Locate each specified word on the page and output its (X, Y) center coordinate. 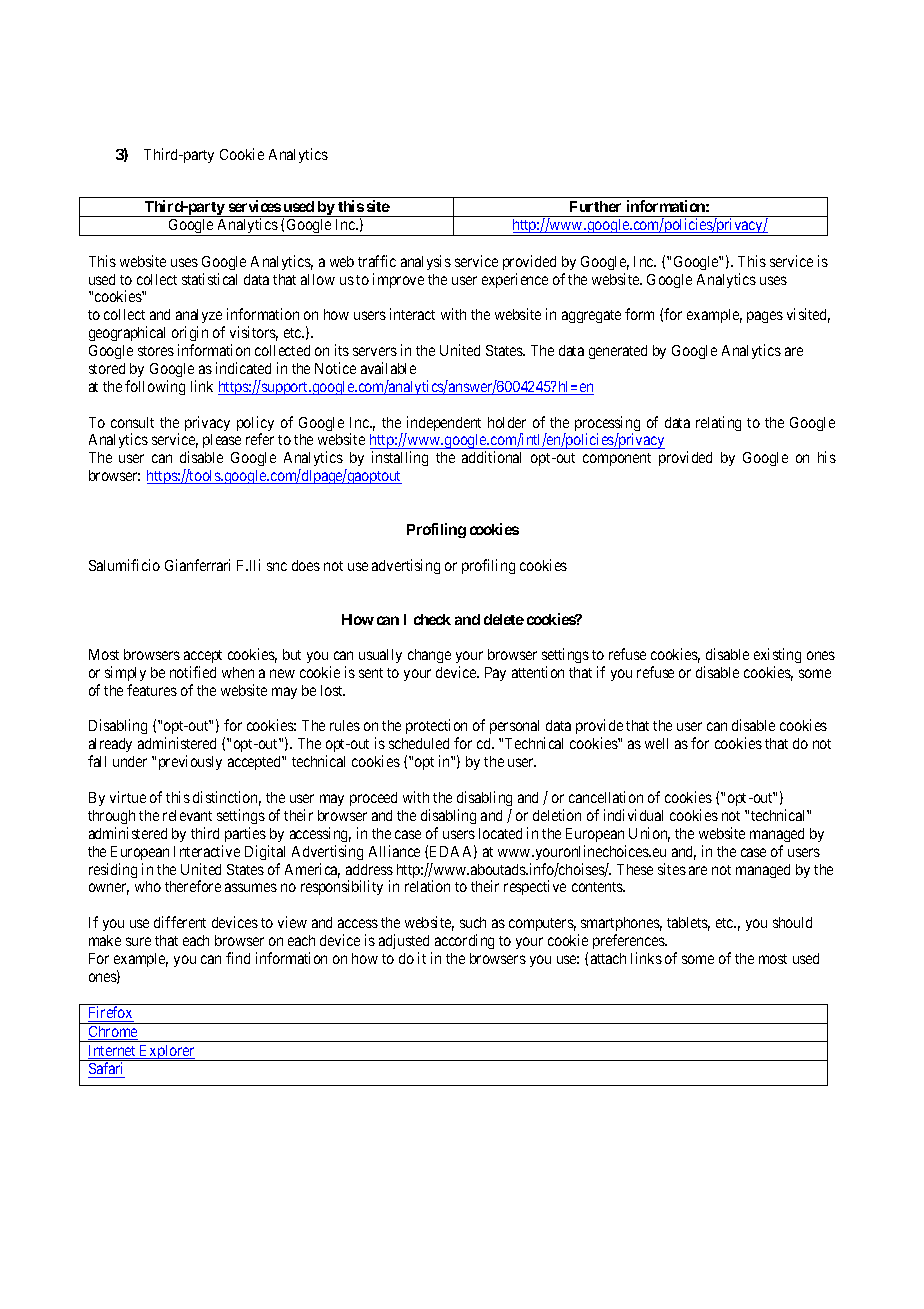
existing (777, 655)
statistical (209, 279)
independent (443, 425)
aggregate (591, 316)
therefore (193, 886)
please (222, 441)
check (432, 619)
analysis (426, 262)
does (306, 565)
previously (190, 762)
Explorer (167, 1053)
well (656, 743)
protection (436, 728)
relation (427, 886)
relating (718, 423)
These (635, 869)
